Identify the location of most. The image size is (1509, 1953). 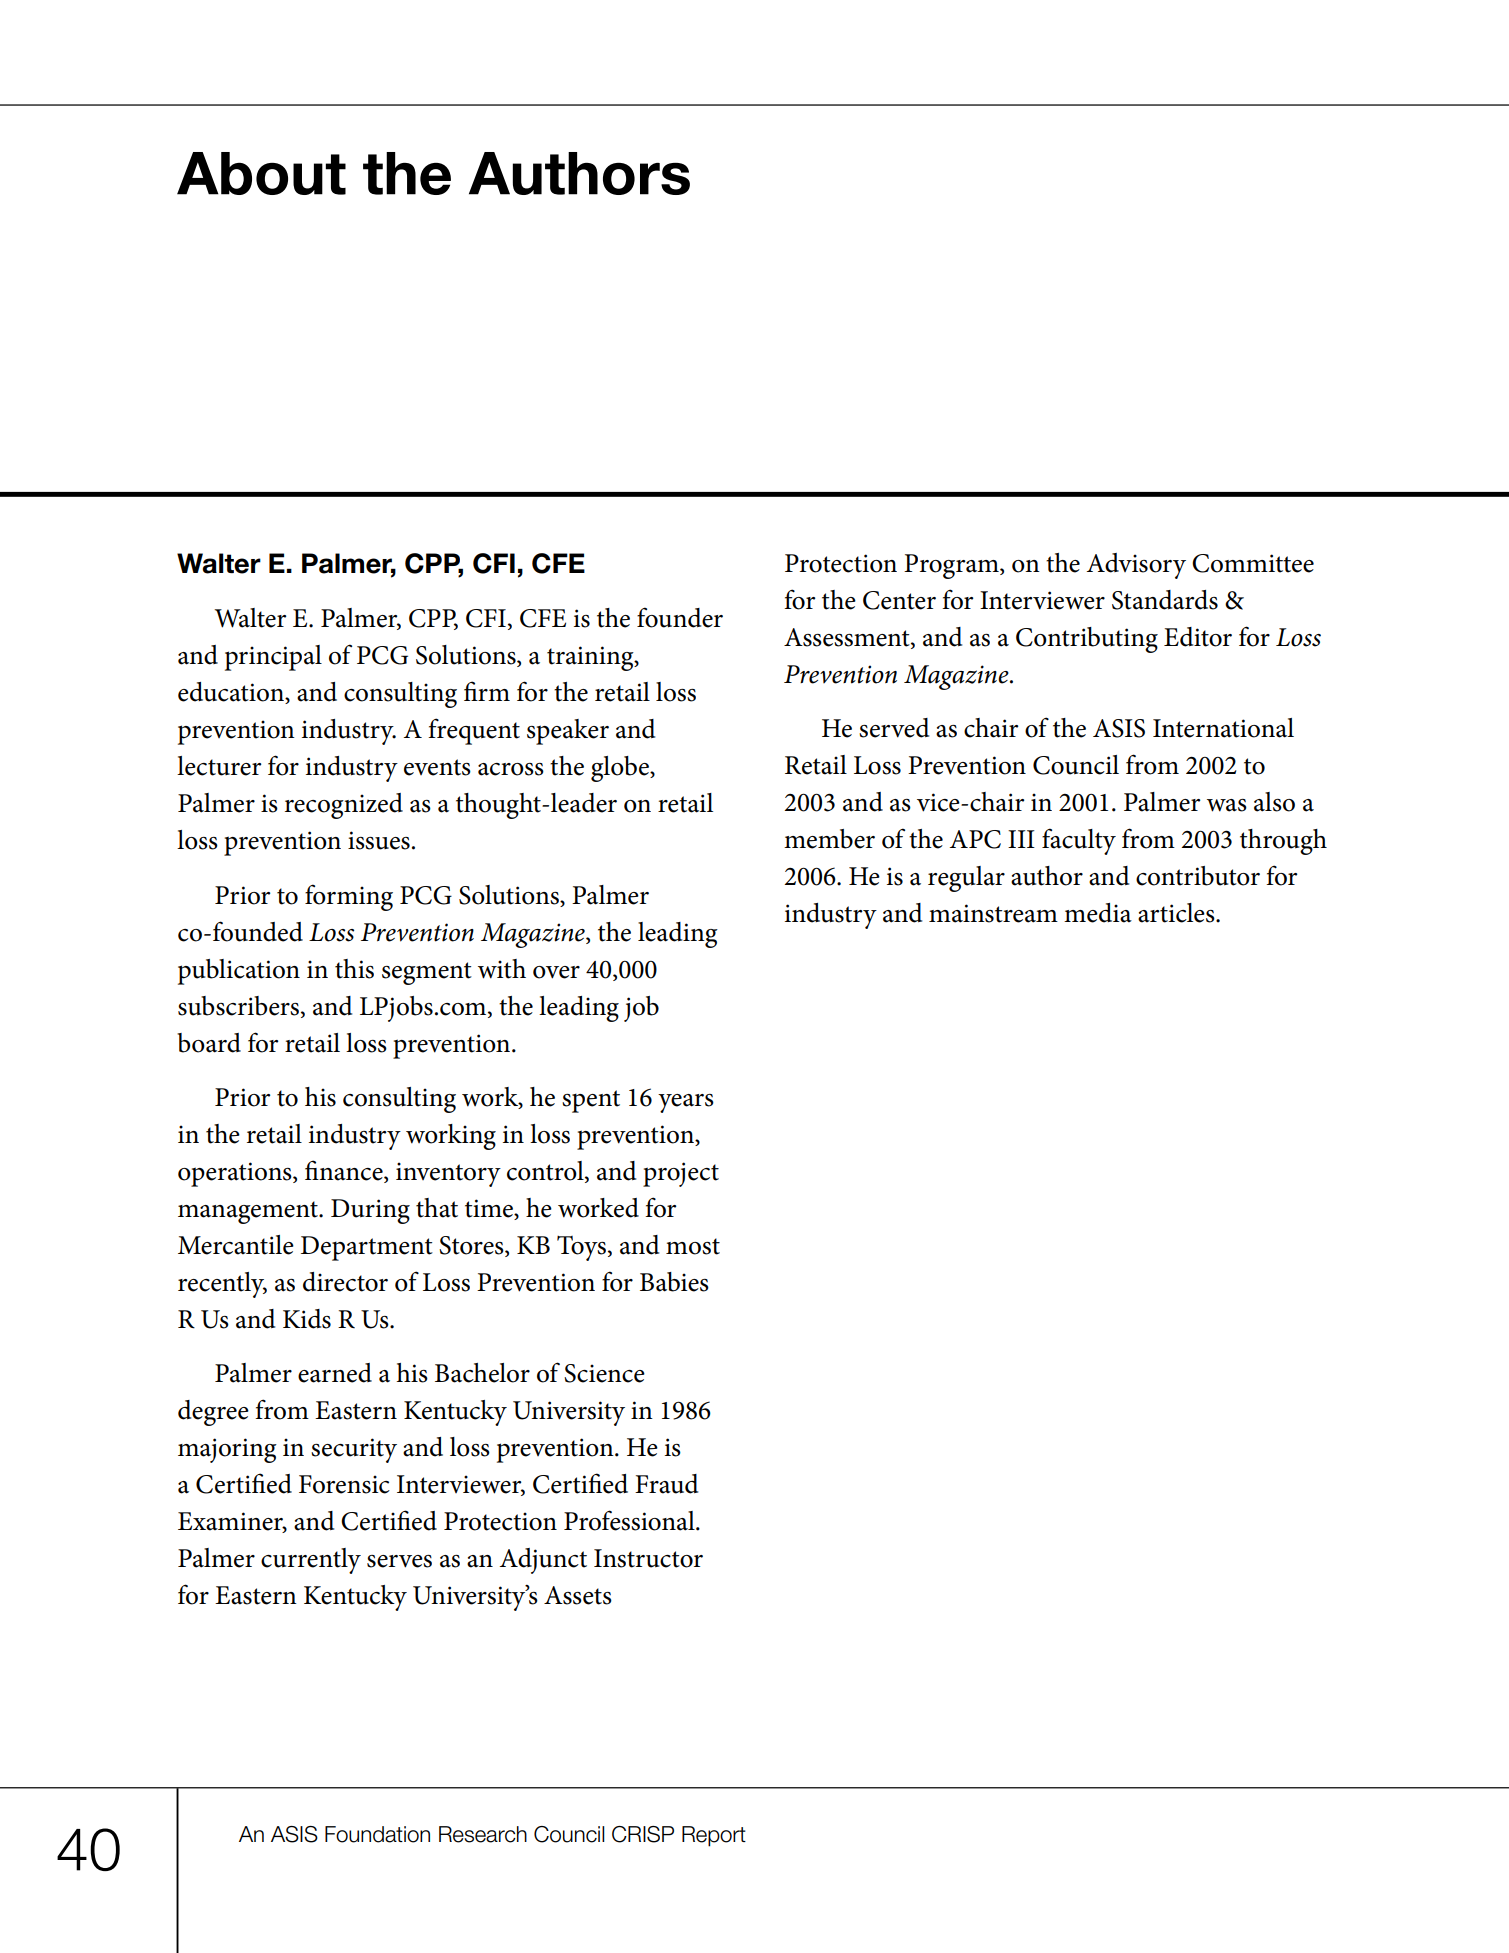
(693, 1246).
